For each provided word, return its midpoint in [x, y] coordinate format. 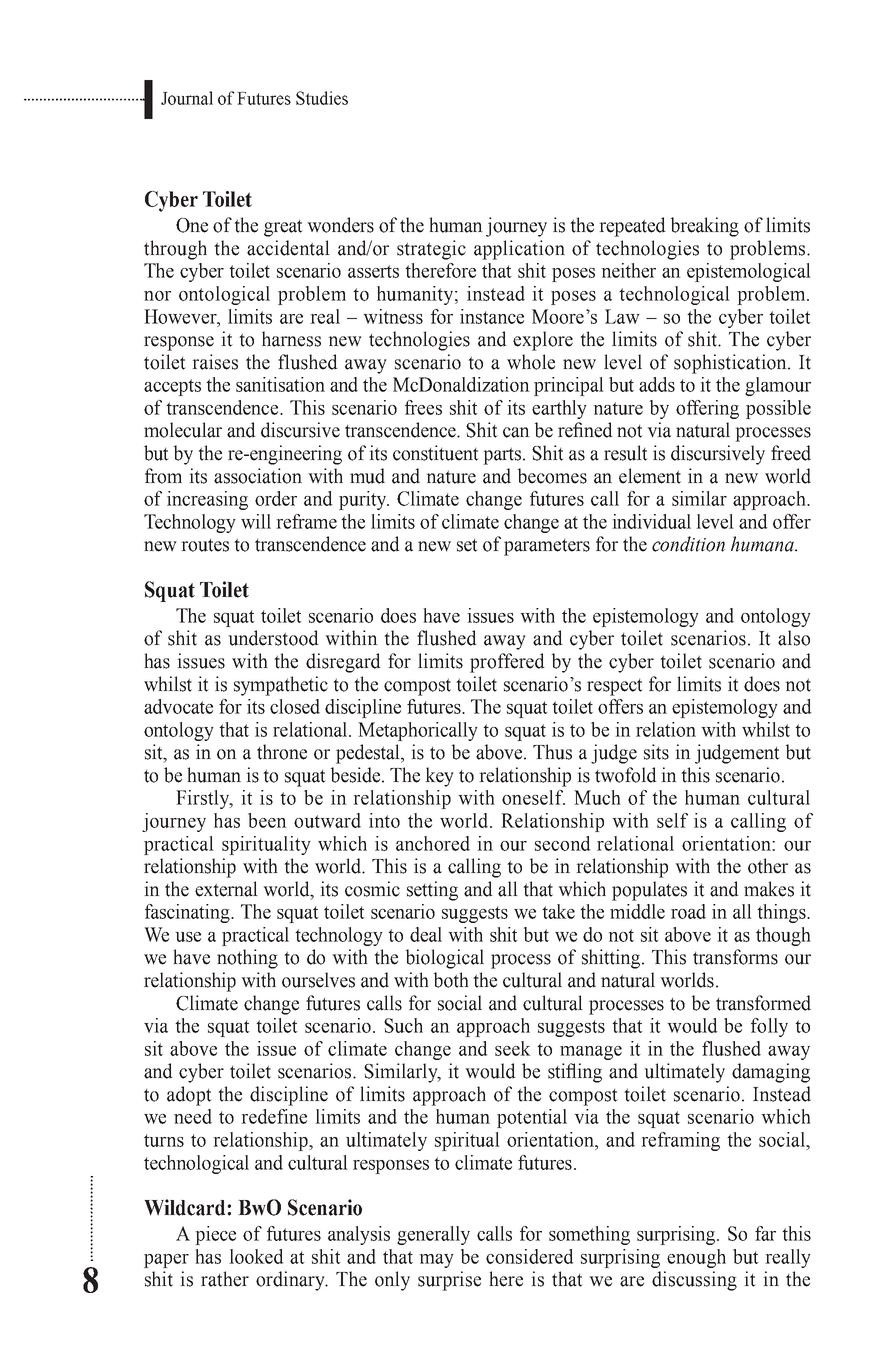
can [516, 432]
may [436, 1261]
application [519, 250]
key [439, 777]
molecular [183, 430]
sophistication [731, 364]
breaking [705, 227]
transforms [735, 957]
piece [215, 1235]
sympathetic [281, 686]
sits [656, 752]
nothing [247, 959]
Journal [187, 98]
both [451, 980]
